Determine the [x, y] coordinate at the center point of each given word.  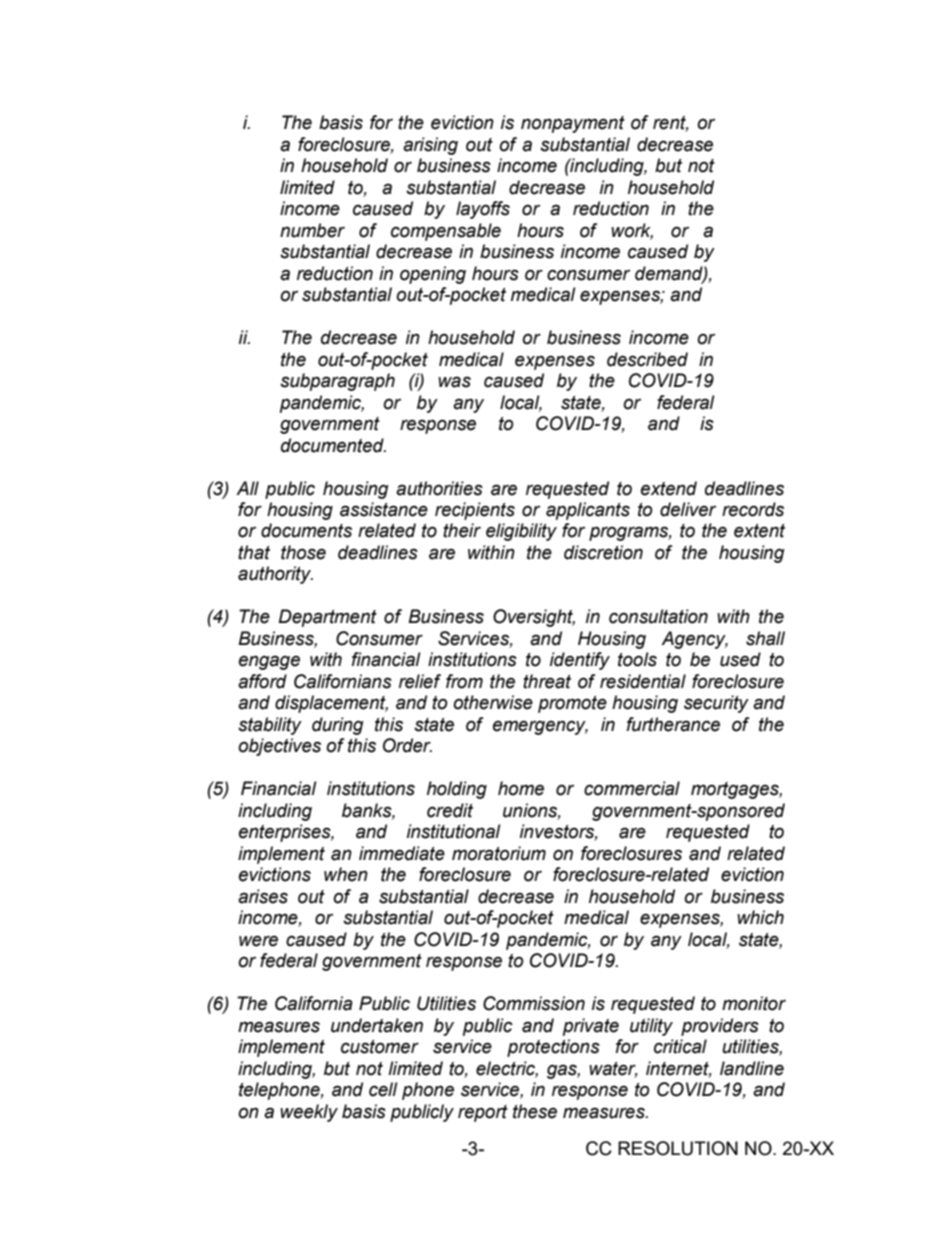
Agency [694, 640]
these [535, 1111]
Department [327, 618]
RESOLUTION [678, 1148]
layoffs [483, 210]
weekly [309, 1113]
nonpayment [573, 124]
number [312, 230]
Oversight [534, 618]
